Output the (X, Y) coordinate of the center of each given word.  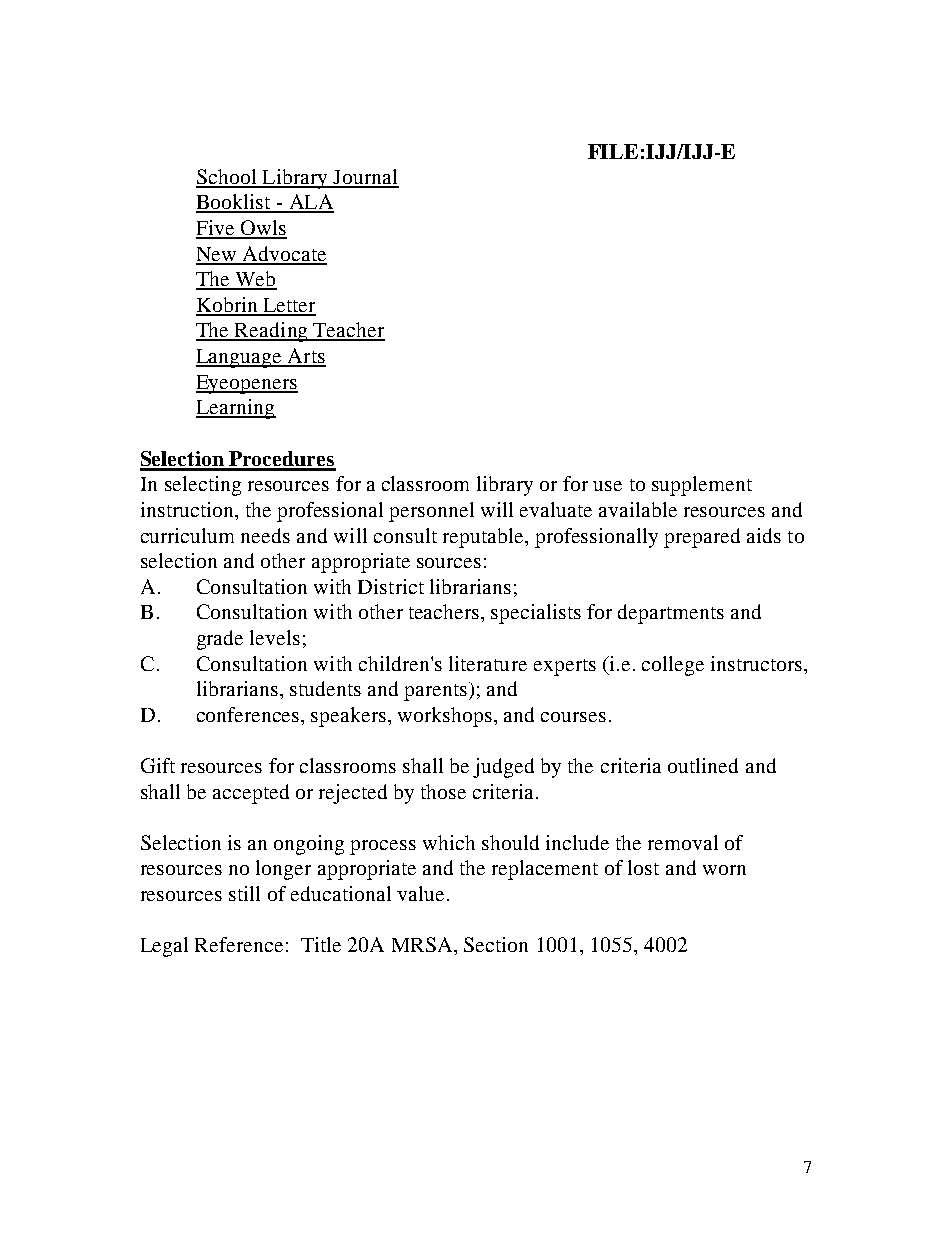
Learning (236, 409)
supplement (702, 486)
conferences (249, 714)
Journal (365, 178)
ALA (310, 203)
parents (435, 692)
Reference (239, 944)
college (673, 666)
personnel (431, 512)
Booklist (234, 203)
